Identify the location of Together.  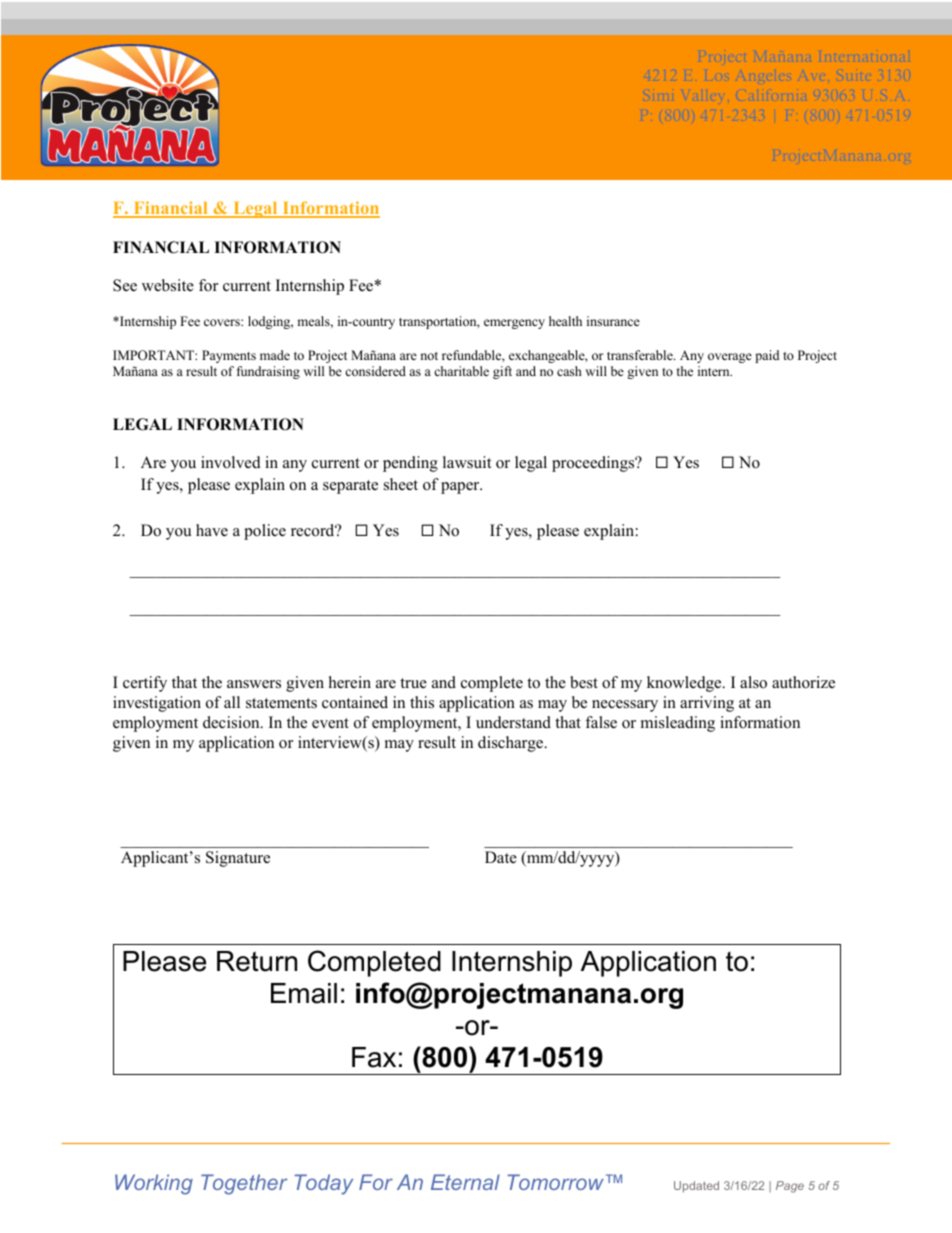
(244, 1184).
